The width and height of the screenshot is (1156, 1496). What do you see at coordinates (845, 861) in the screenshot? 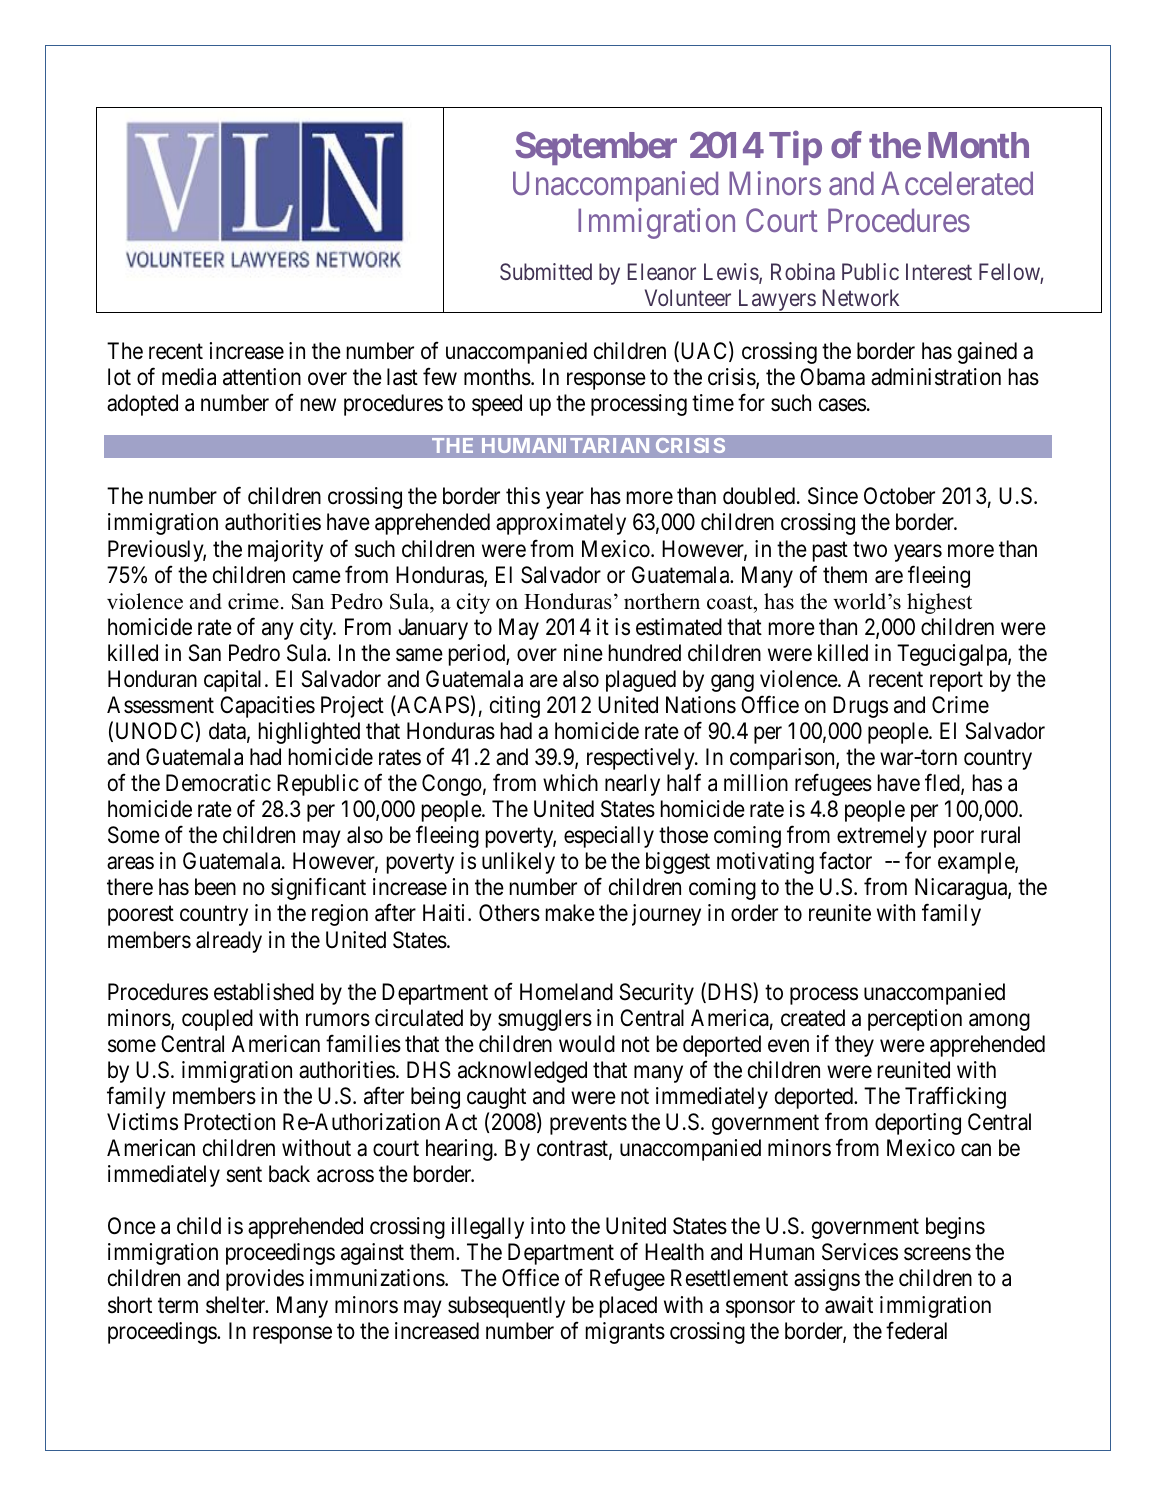
I see `factor` at bounding box center [845, 861].
